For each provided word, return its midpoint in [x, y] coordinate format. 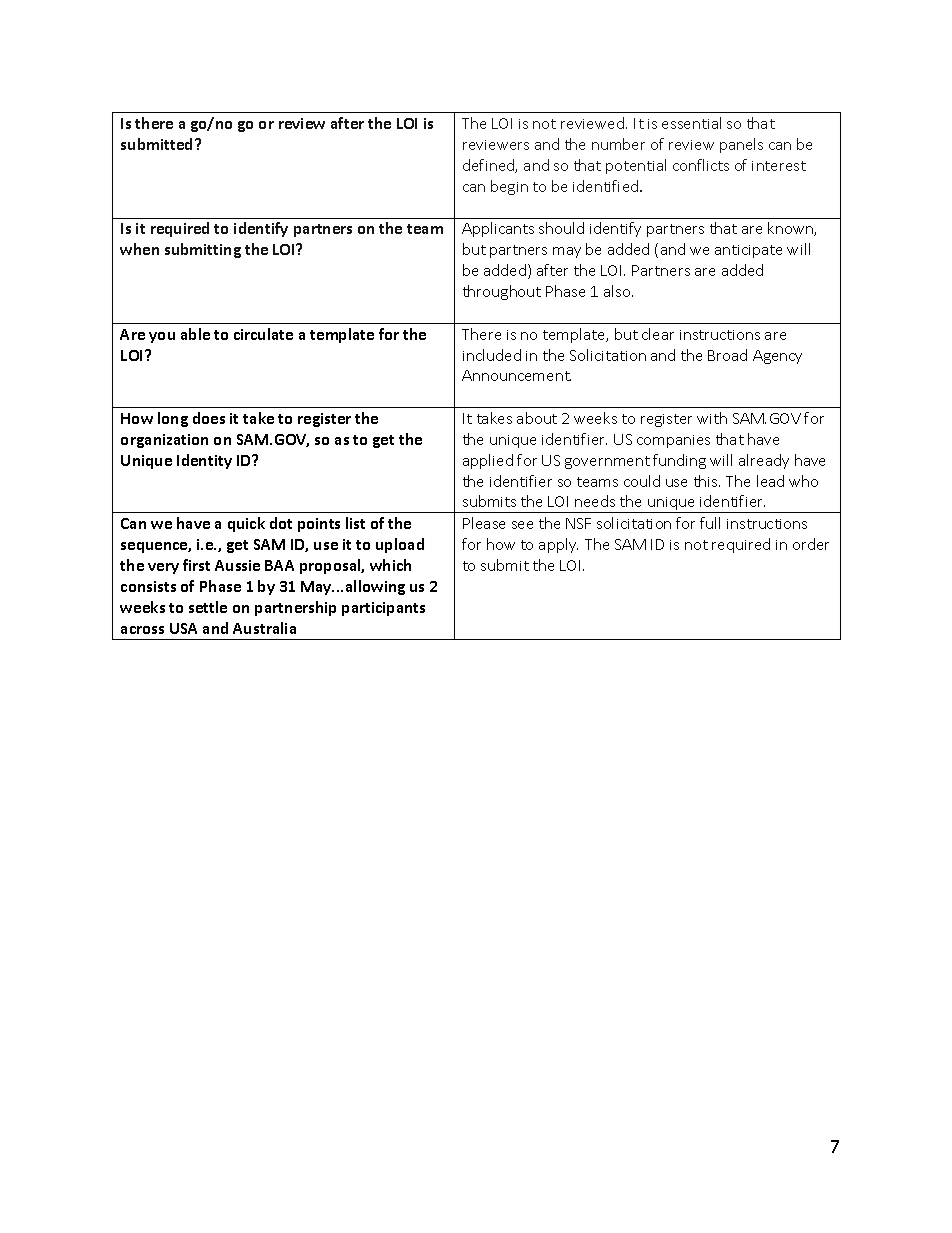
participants [383, 609]
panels [741, 145]
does [209, 418]
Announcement [516, 375]
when [139, 249]
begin [509, 187]
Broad [727, 355]
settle [208, 607]
